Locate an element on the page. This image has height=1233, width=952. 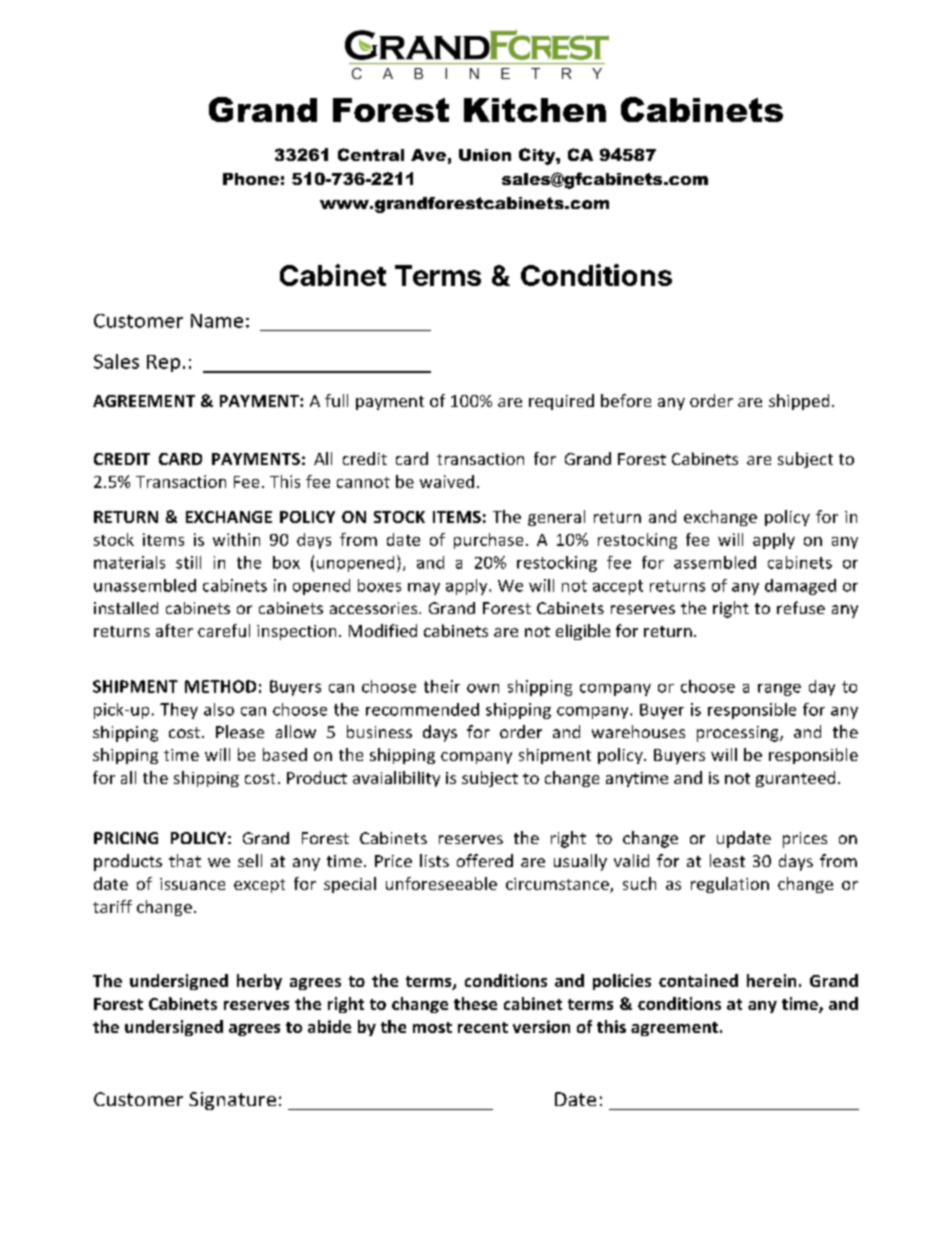
Kitchen is located at coordinates (535, 110).
